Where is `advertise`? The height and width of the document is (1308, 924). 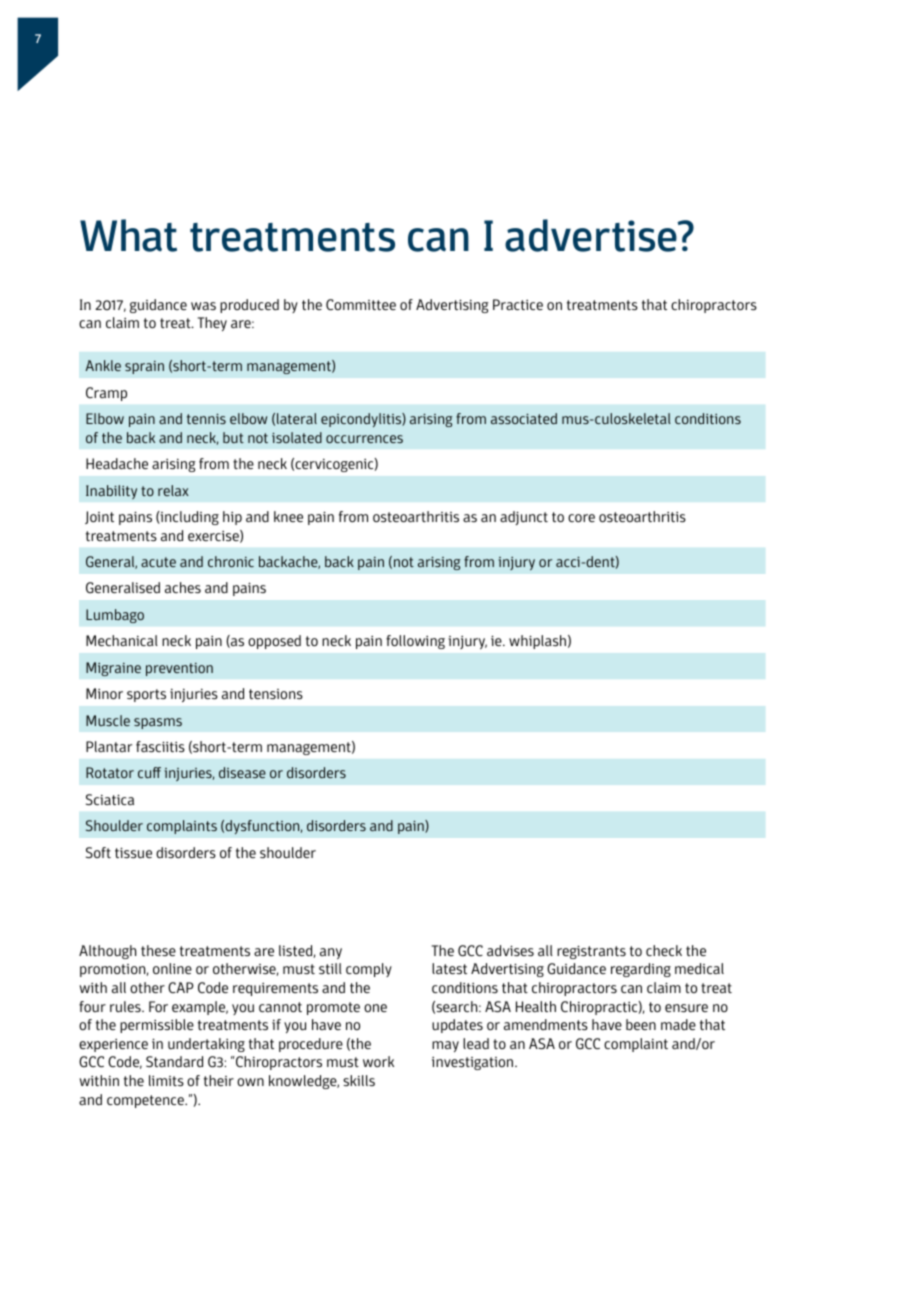 advertise is located at coordinates (592, 235).
